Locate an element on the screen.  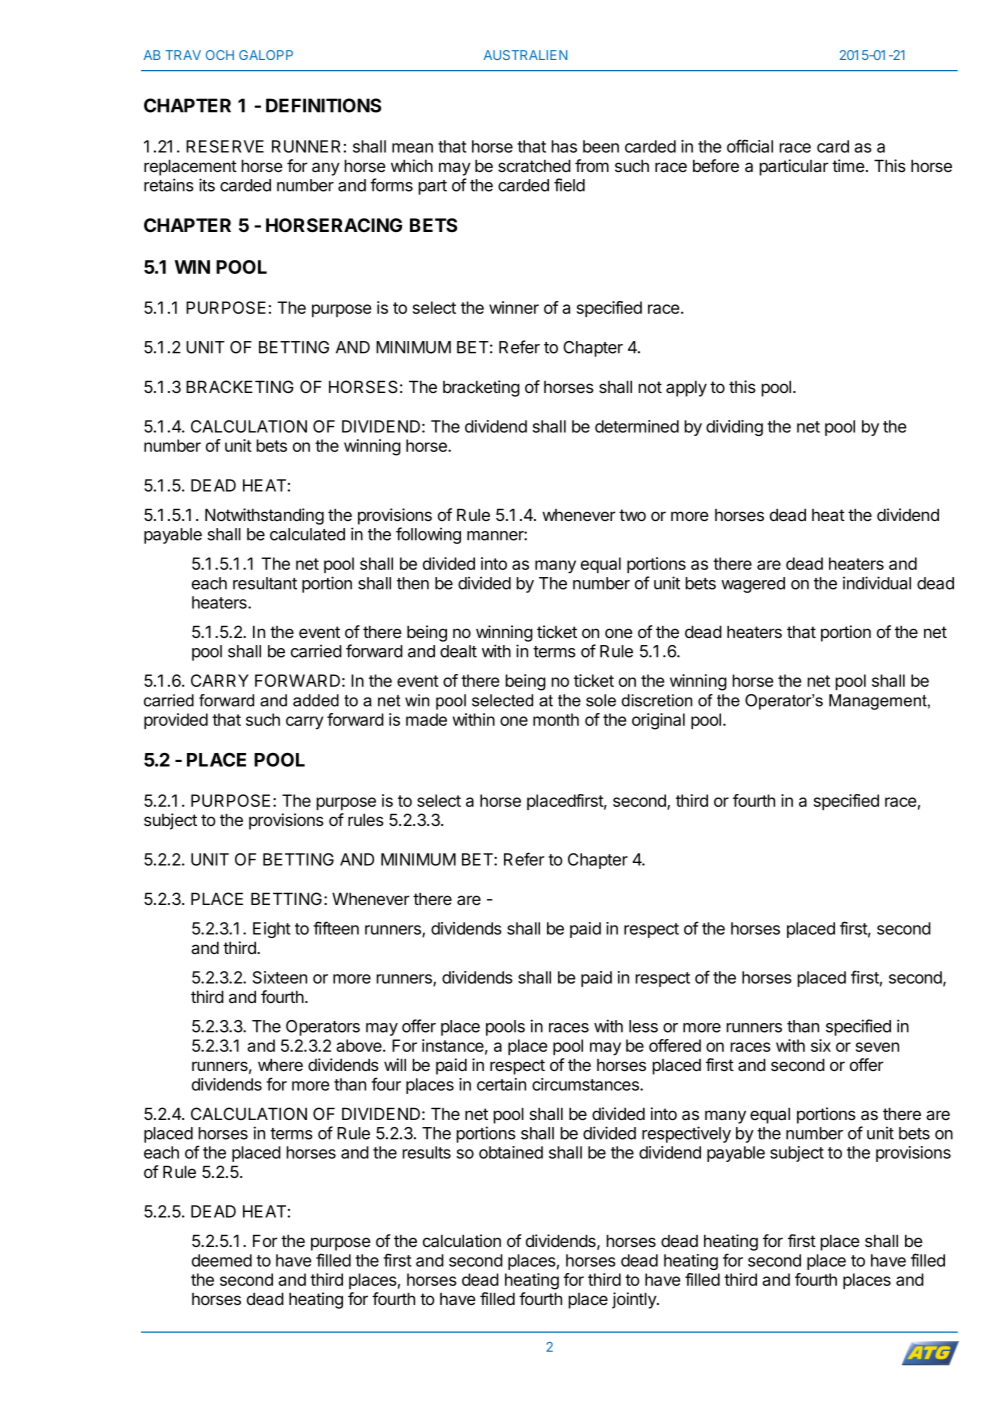
month is located at coordinates (556, 719).
